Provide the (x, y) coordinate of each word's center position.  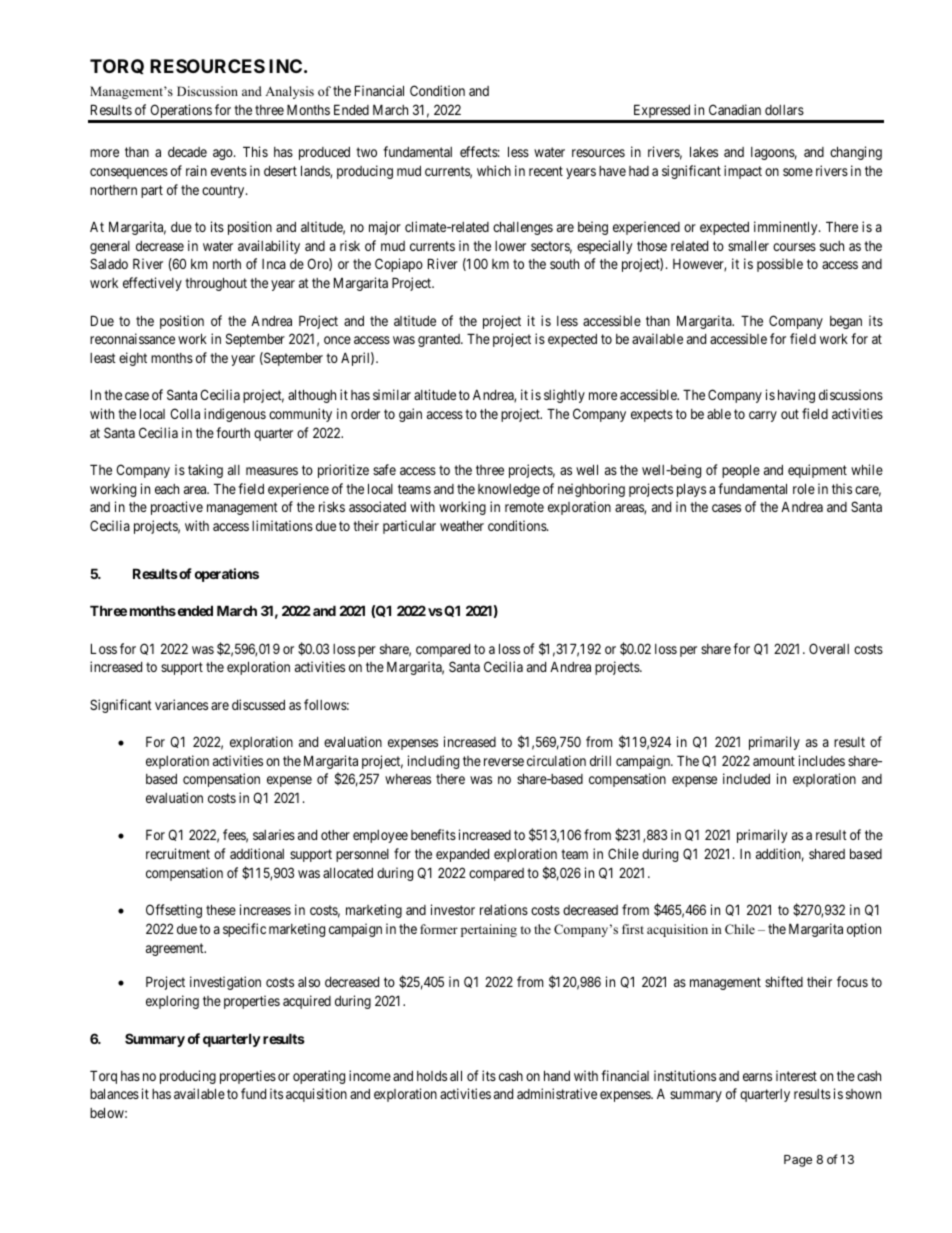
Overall (829, 648)
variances (181, 704)
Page (798, 1161)
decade (187, 152)
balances (114, 1093)
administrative (557, 1093)
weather (462, 525)
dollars (784, 110)
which (494, 170)
